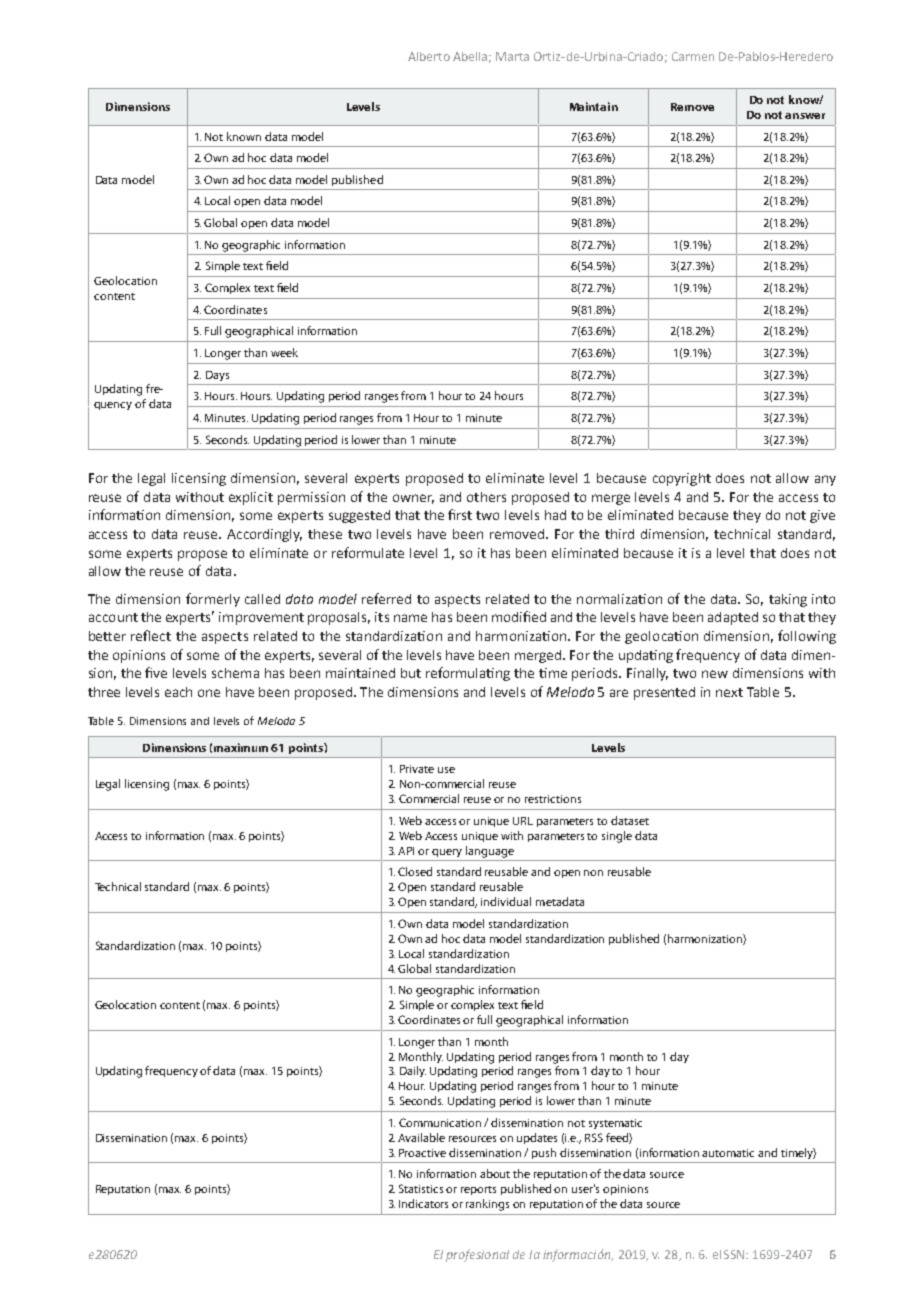 The image size is (924, 1308). What do you see at coordinates (486, 497) in the page?
I see `others` at bounding box center [486, 497].
